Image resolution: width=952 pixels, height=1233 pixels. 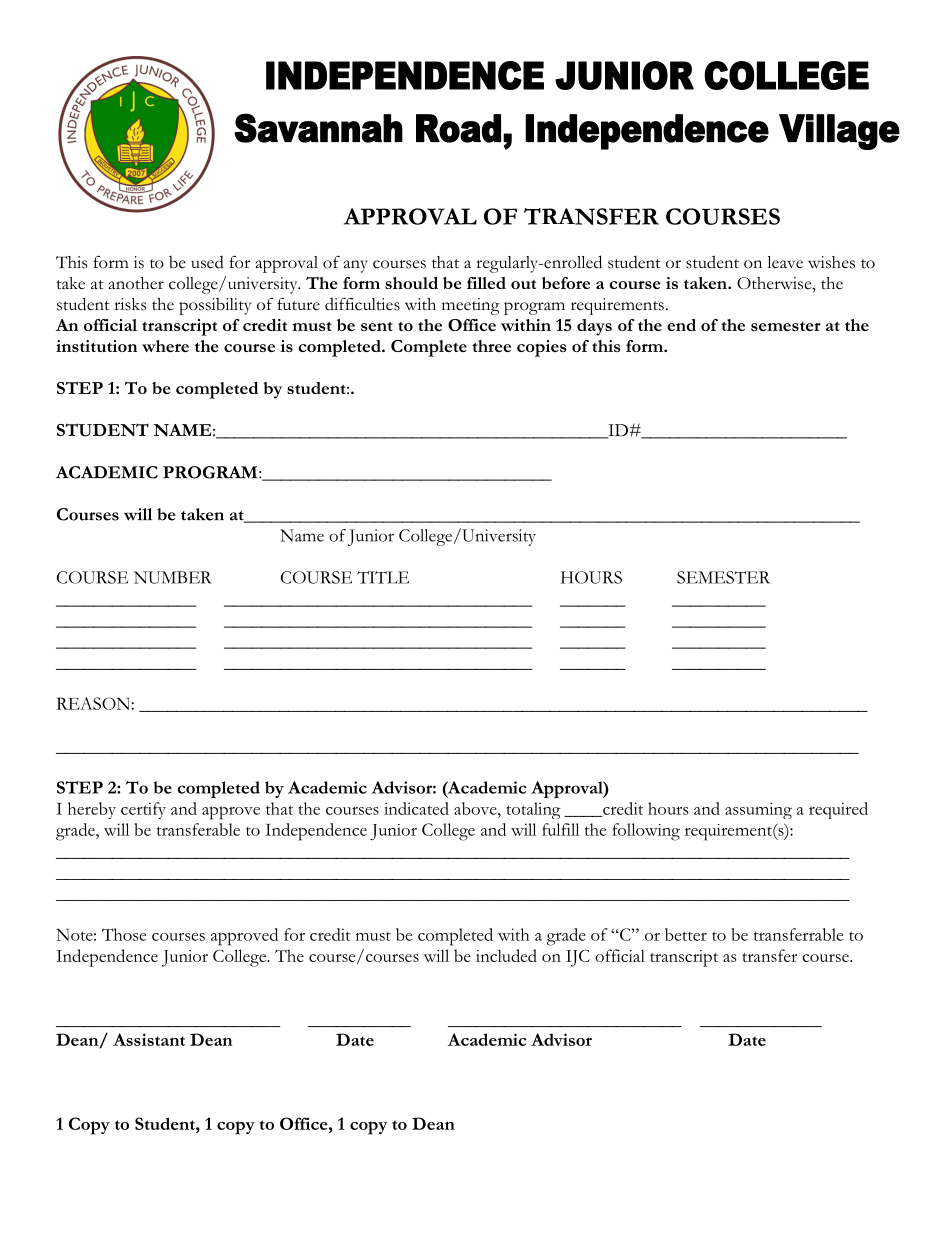 What do you see at coordinates (136, 283) in the screenshot?
I see `another` at bounding box center [136, 283].
